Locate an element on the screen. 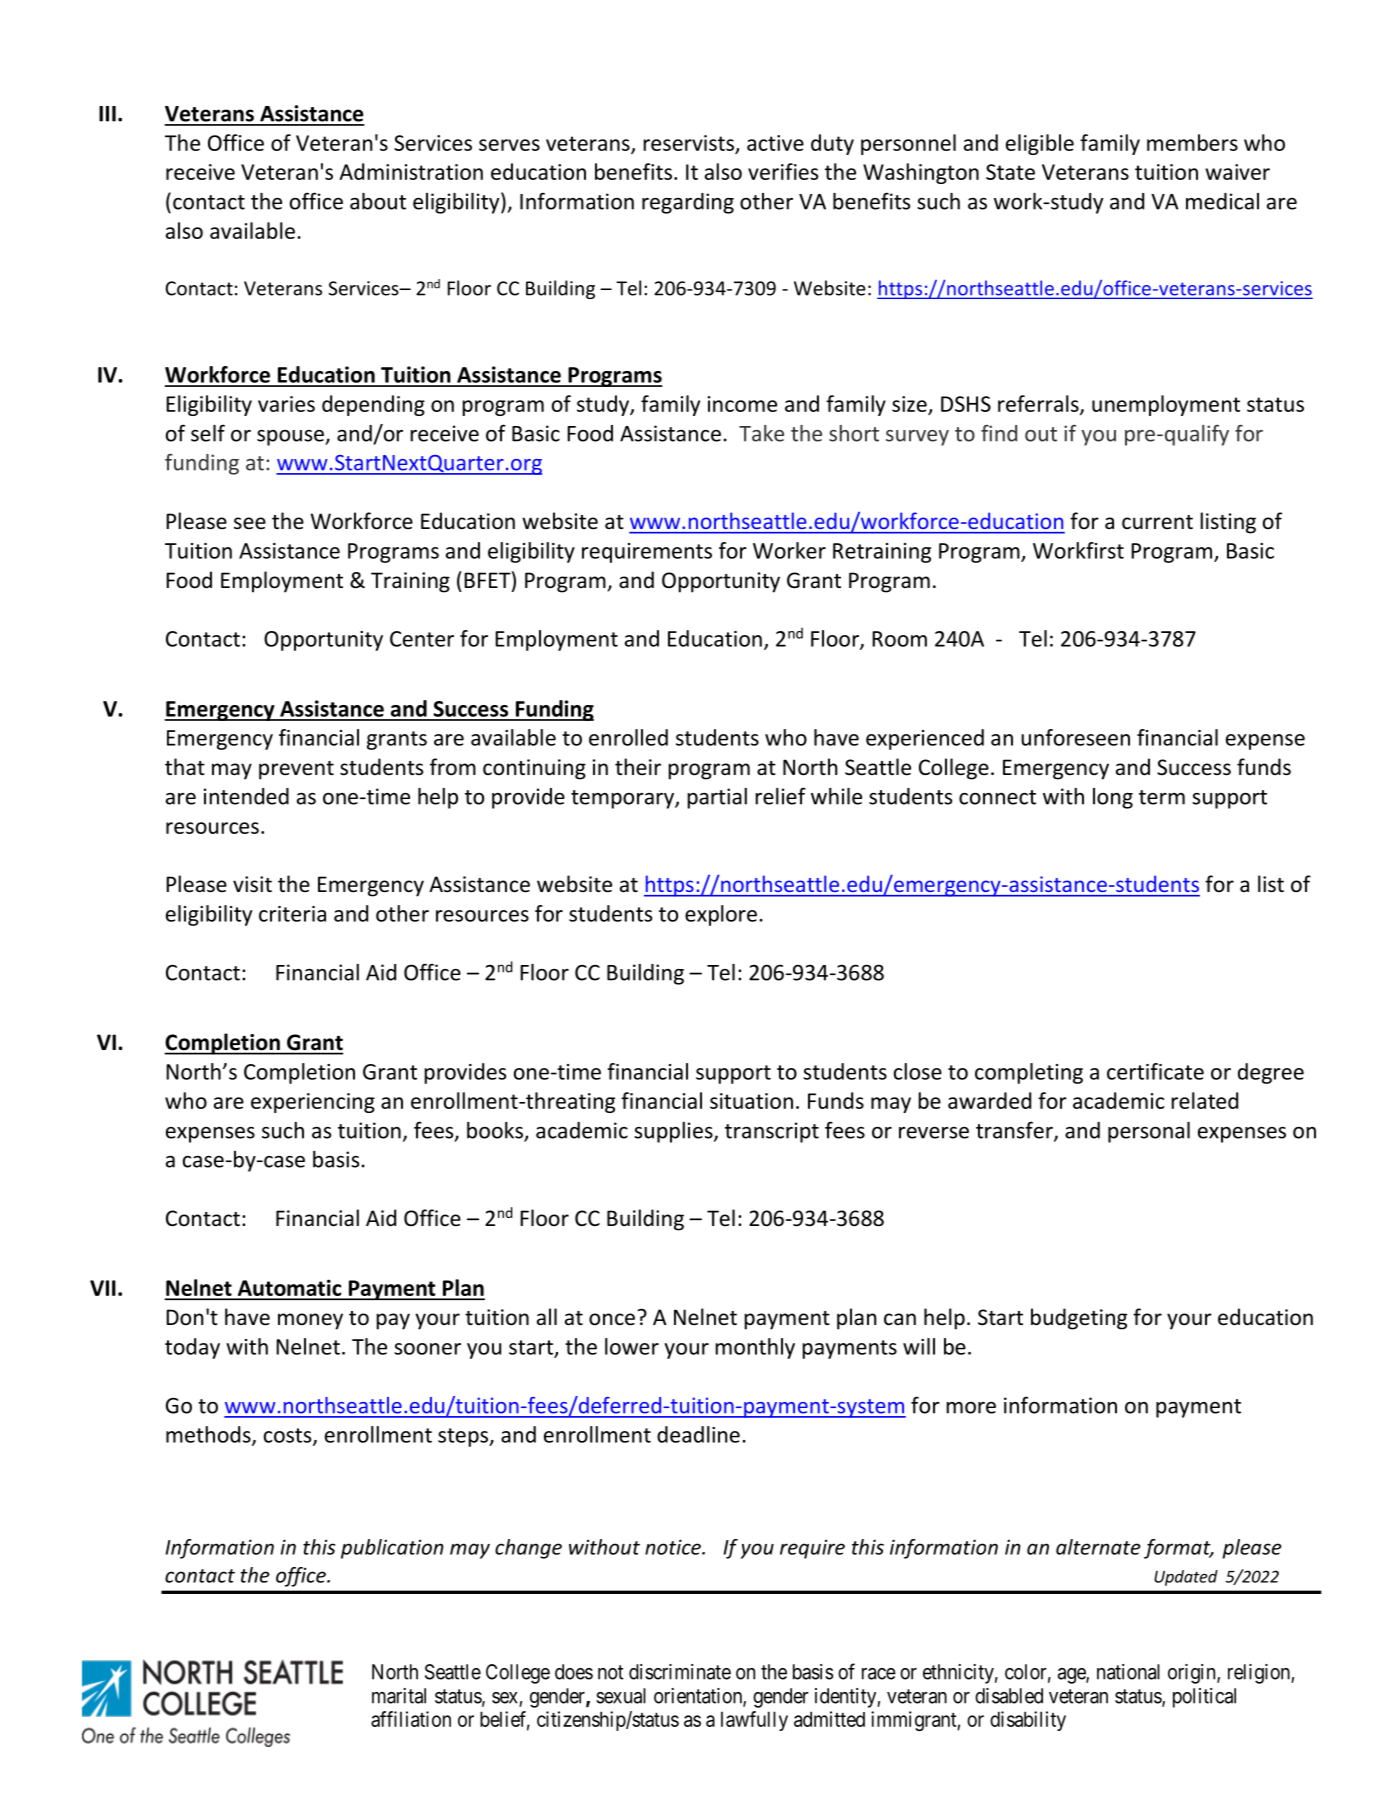 The height and width of the screenshot is (1812, 1400). members is located at coordinates (1192, 142).
